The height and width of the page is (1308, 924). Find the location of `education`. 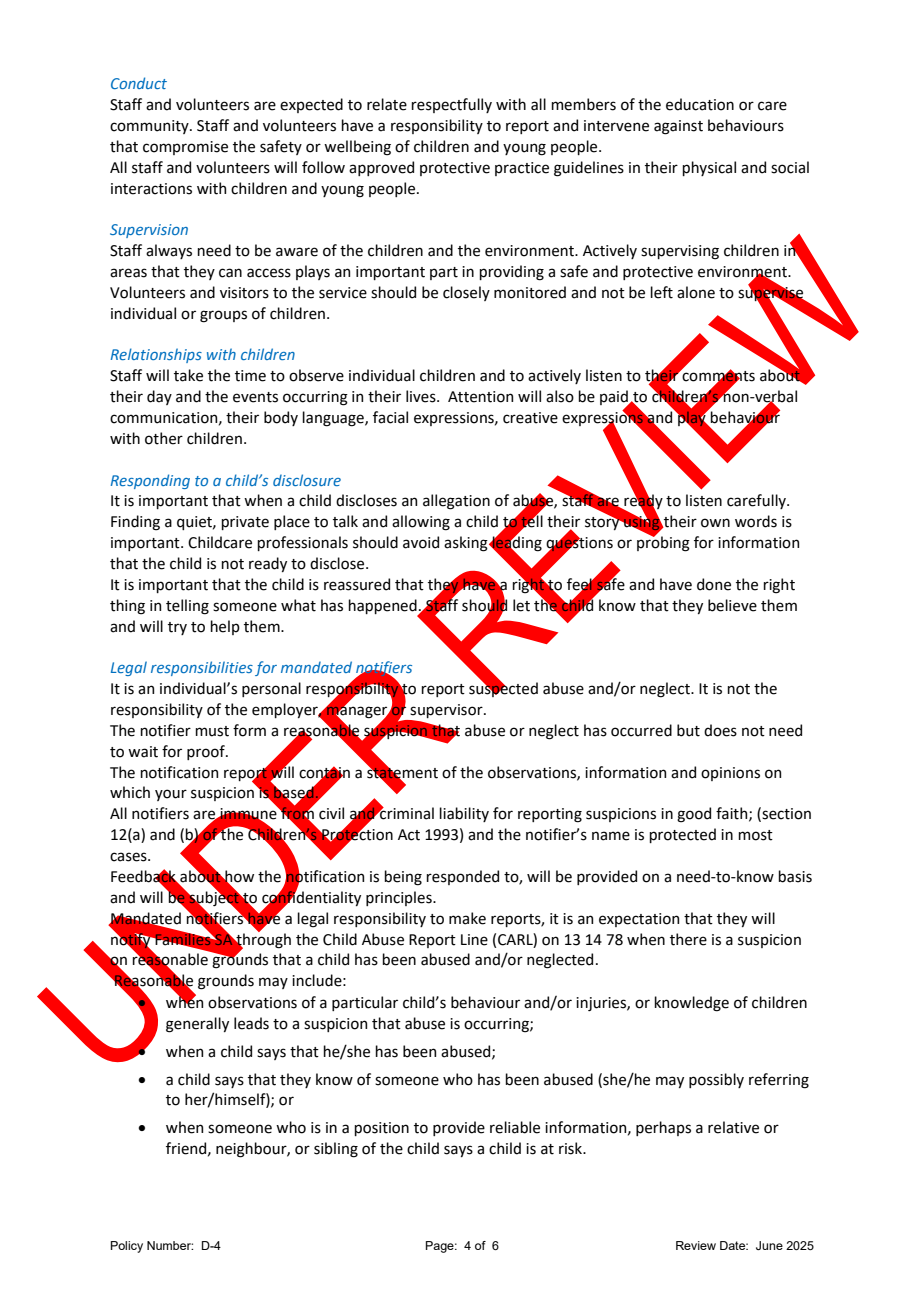

education is located at coordinates (700, 104).
